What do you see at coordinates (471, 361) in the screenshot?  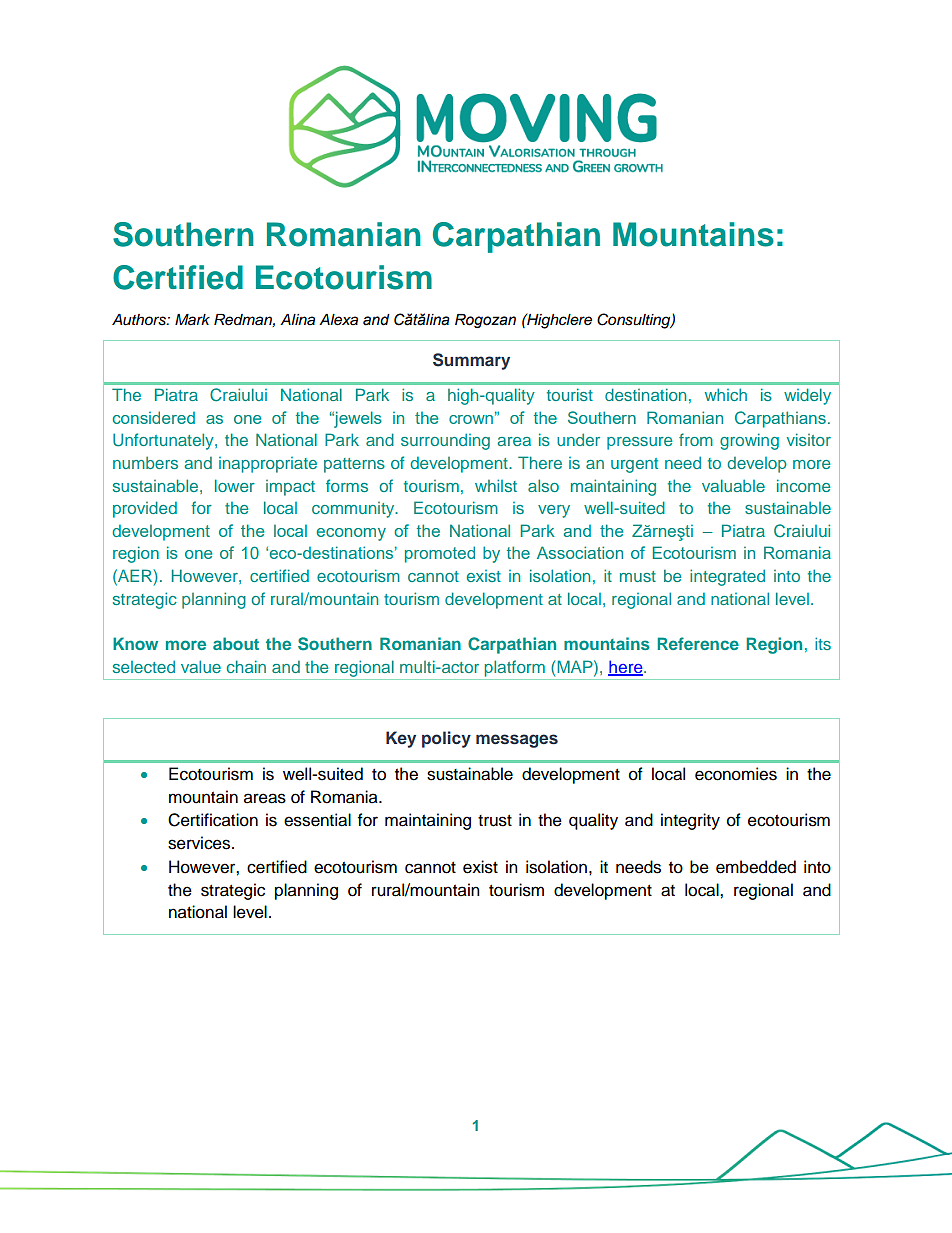 I see `Summary` at bounding box center [471, 361].
